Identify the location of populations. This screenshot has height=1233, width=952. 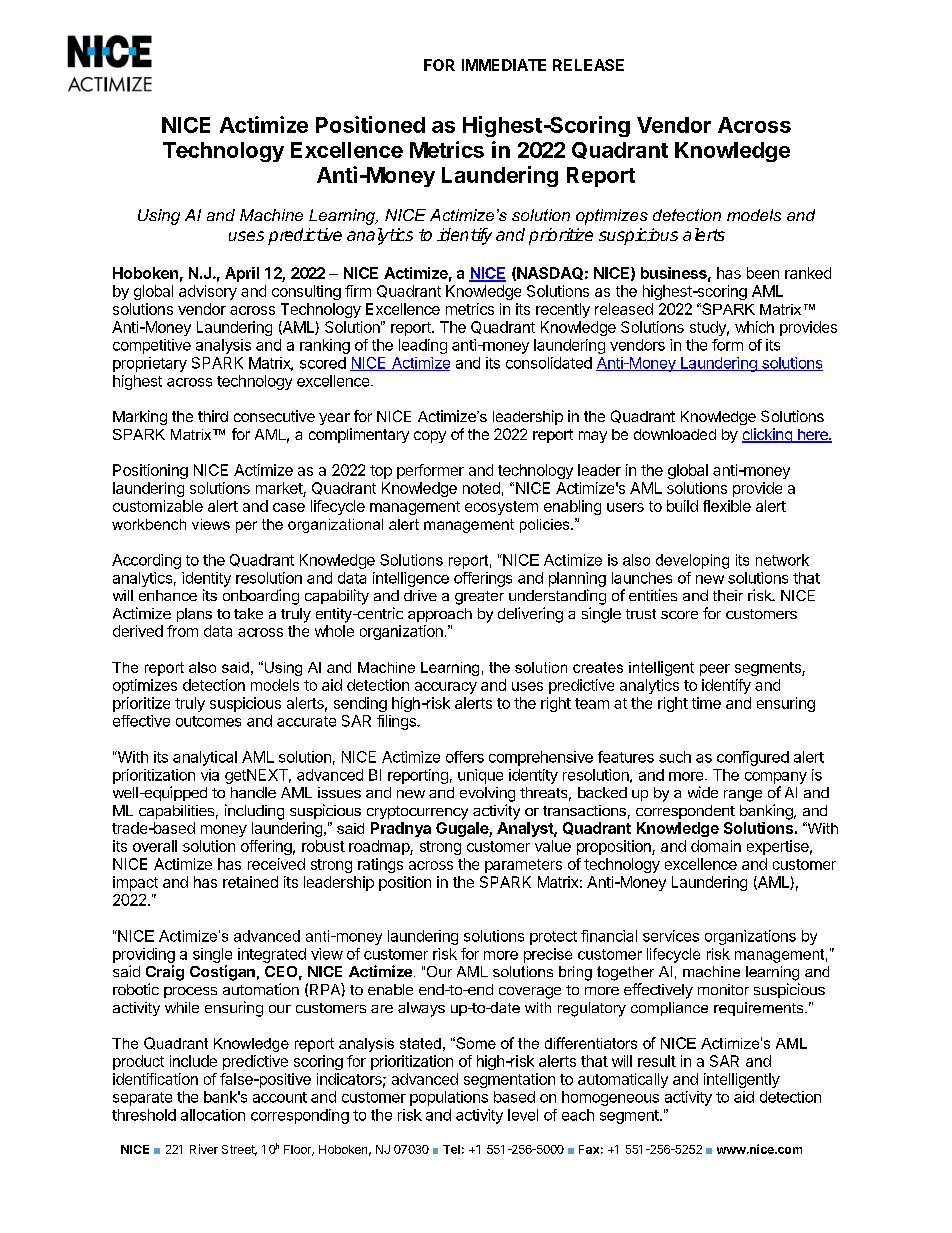
(449, 1098).
